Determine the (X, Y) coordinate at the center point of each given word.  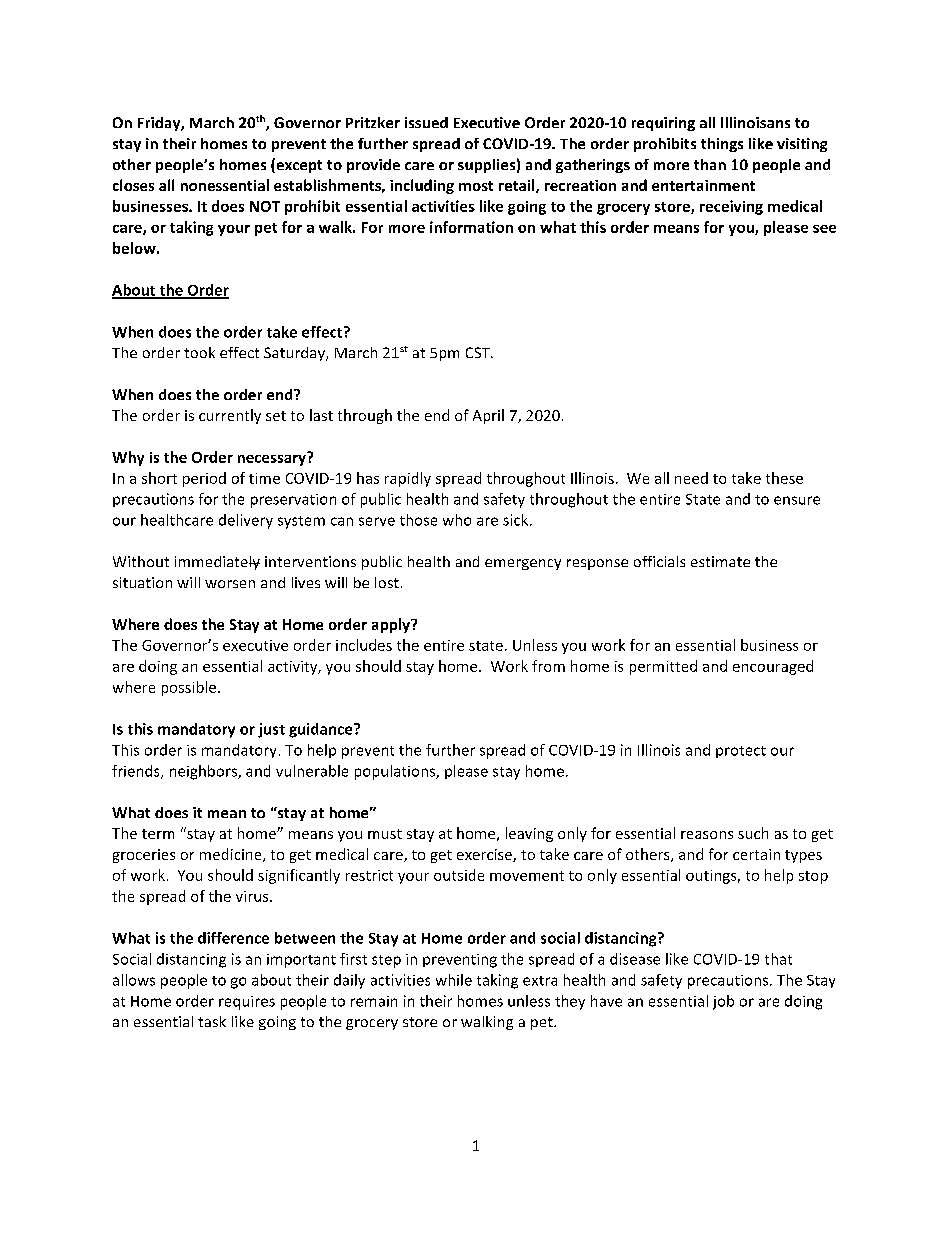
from (548, 666)
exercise (485, 855)
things (722, 145)
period (204, 479)
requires (247, 1003)
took (199, 352)
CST (479, 352)
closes (133, 185)
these (784, 478)
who (457, 520)
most (476, 186)
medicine (232, 855)
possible (189, 688)
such (753, 833)
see (824, 229)
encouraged (773, 667)
